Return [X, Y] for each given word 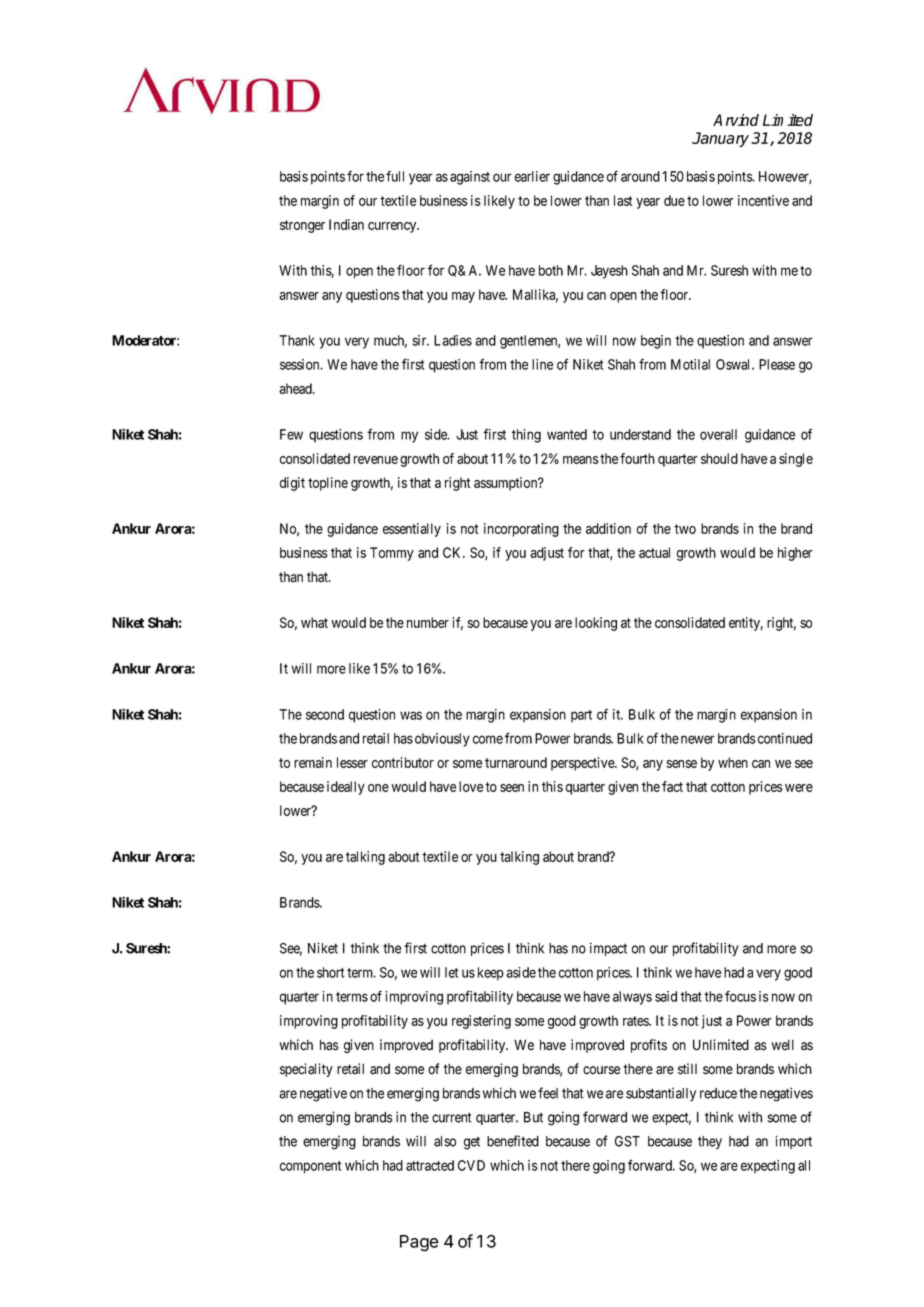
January [720, 139]
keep [491, 974]
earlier [532, 176]
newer [698, 739]
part [581, 716]
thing [526, 436]
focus [740, 996]
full [395, 176]
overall [718, 434]
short [330, 972]
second [325, 714]
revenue [376, 460]
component [310, 1167]
